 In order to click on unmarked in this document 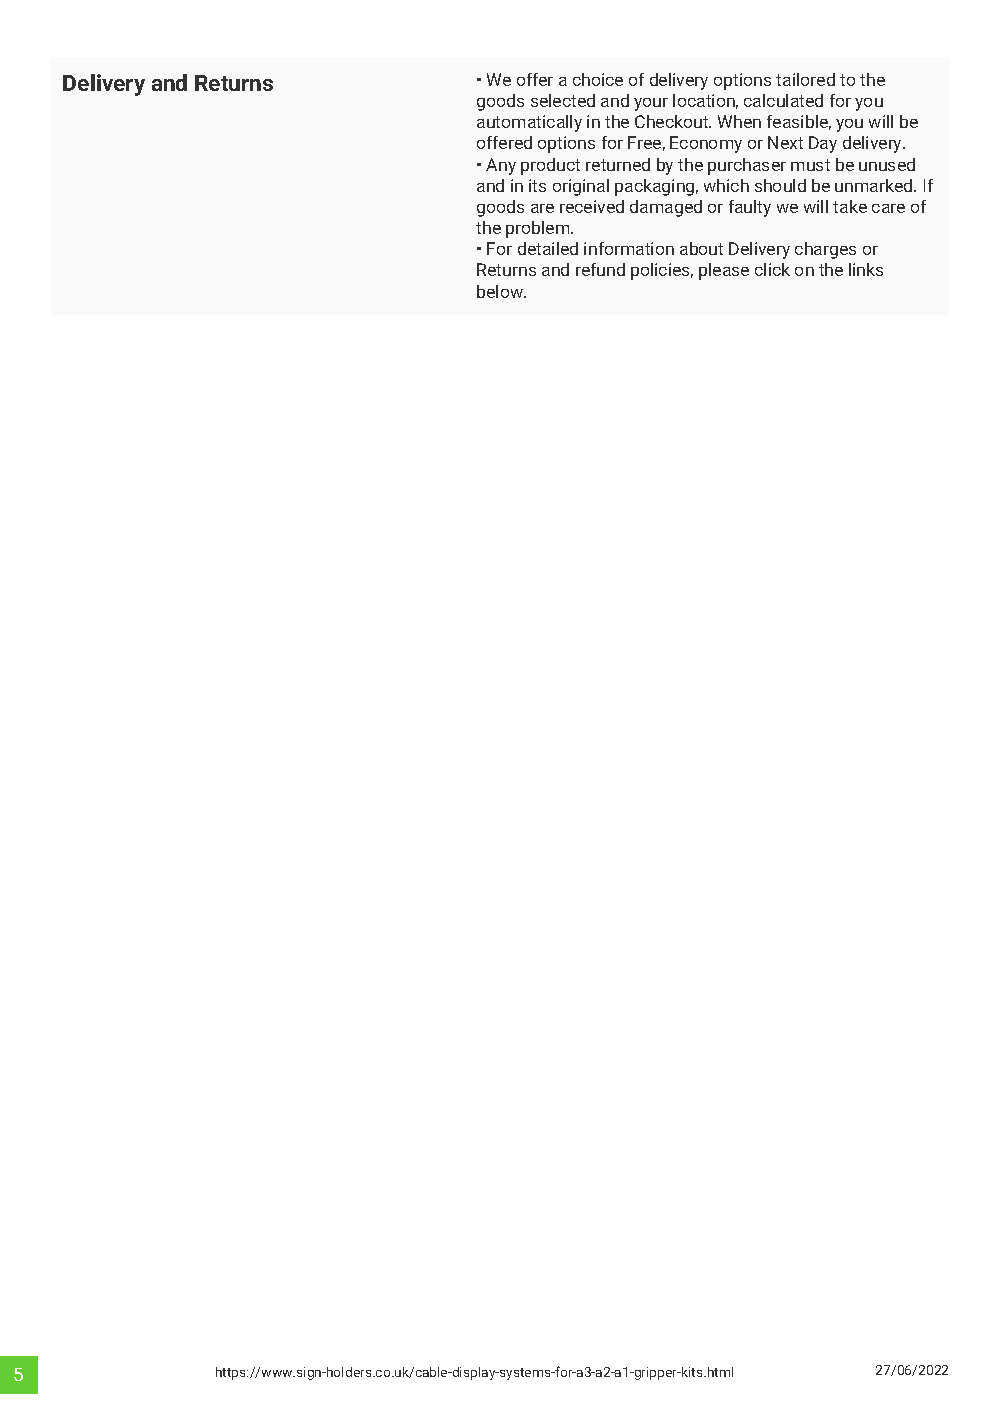, I will do `click(875, 185)`.
